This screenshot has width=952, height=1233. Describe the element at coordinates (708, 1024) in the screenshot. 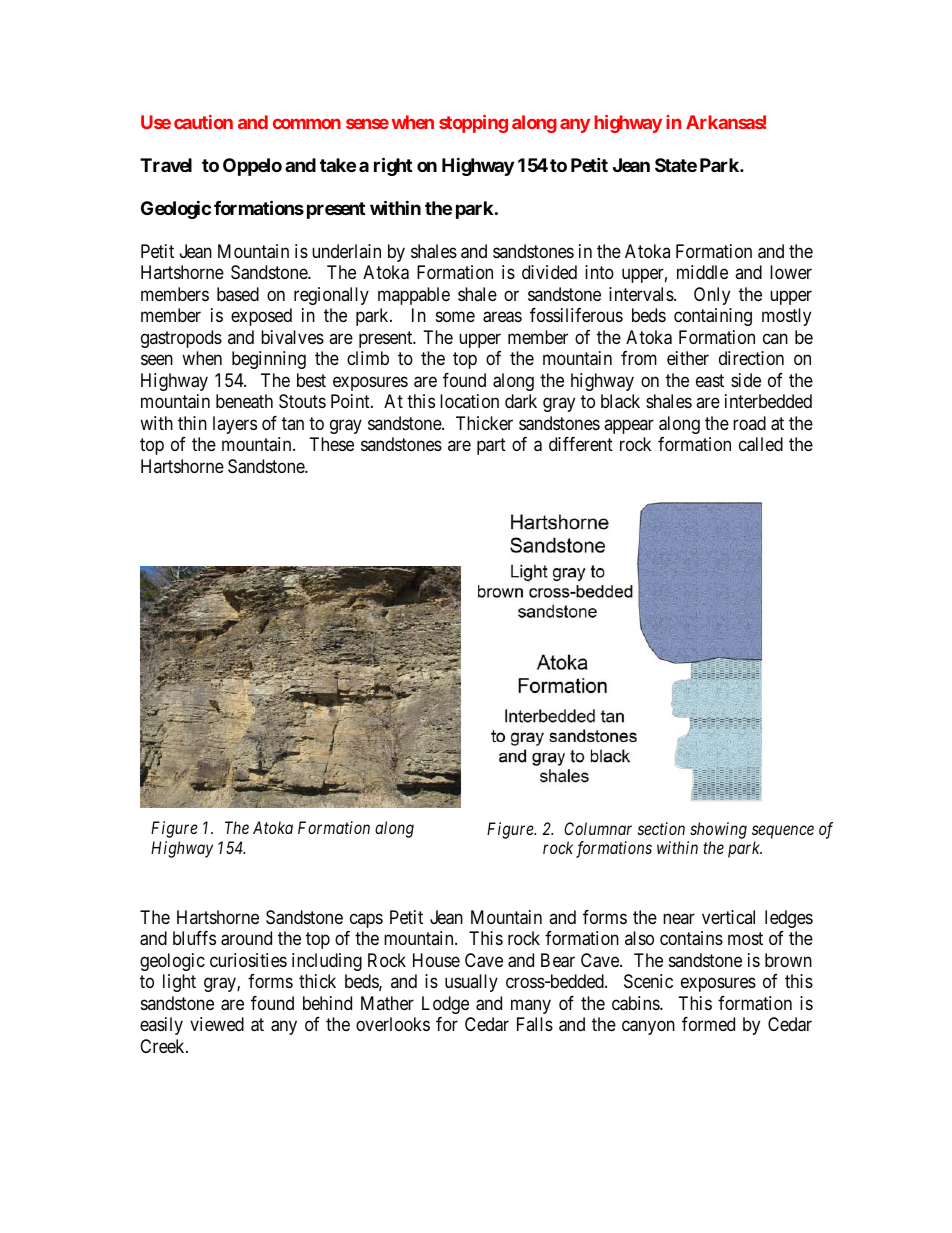

I see `formed` at that location.
